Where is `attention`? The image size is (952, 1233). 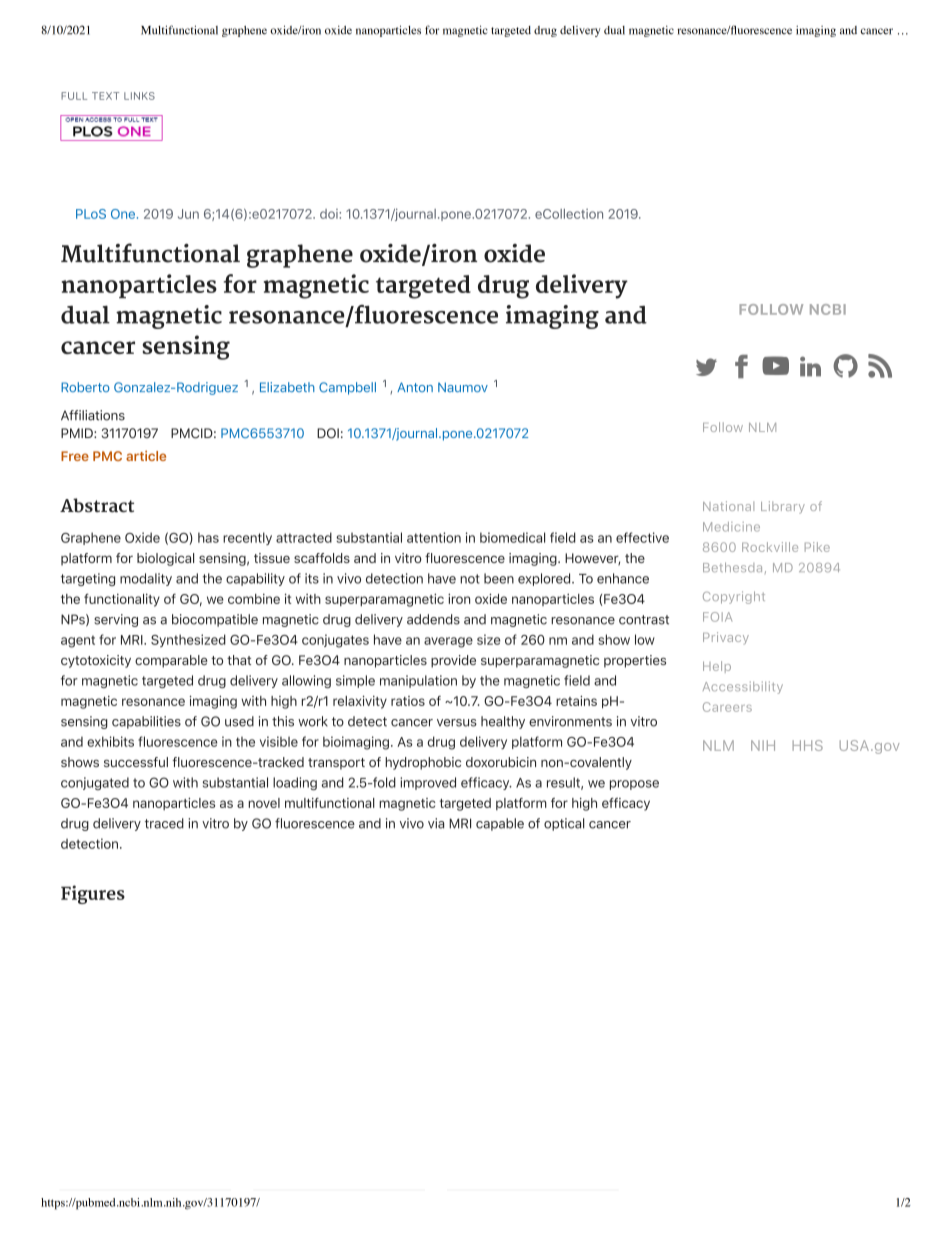
attention is located at coordinates (434, 537).
